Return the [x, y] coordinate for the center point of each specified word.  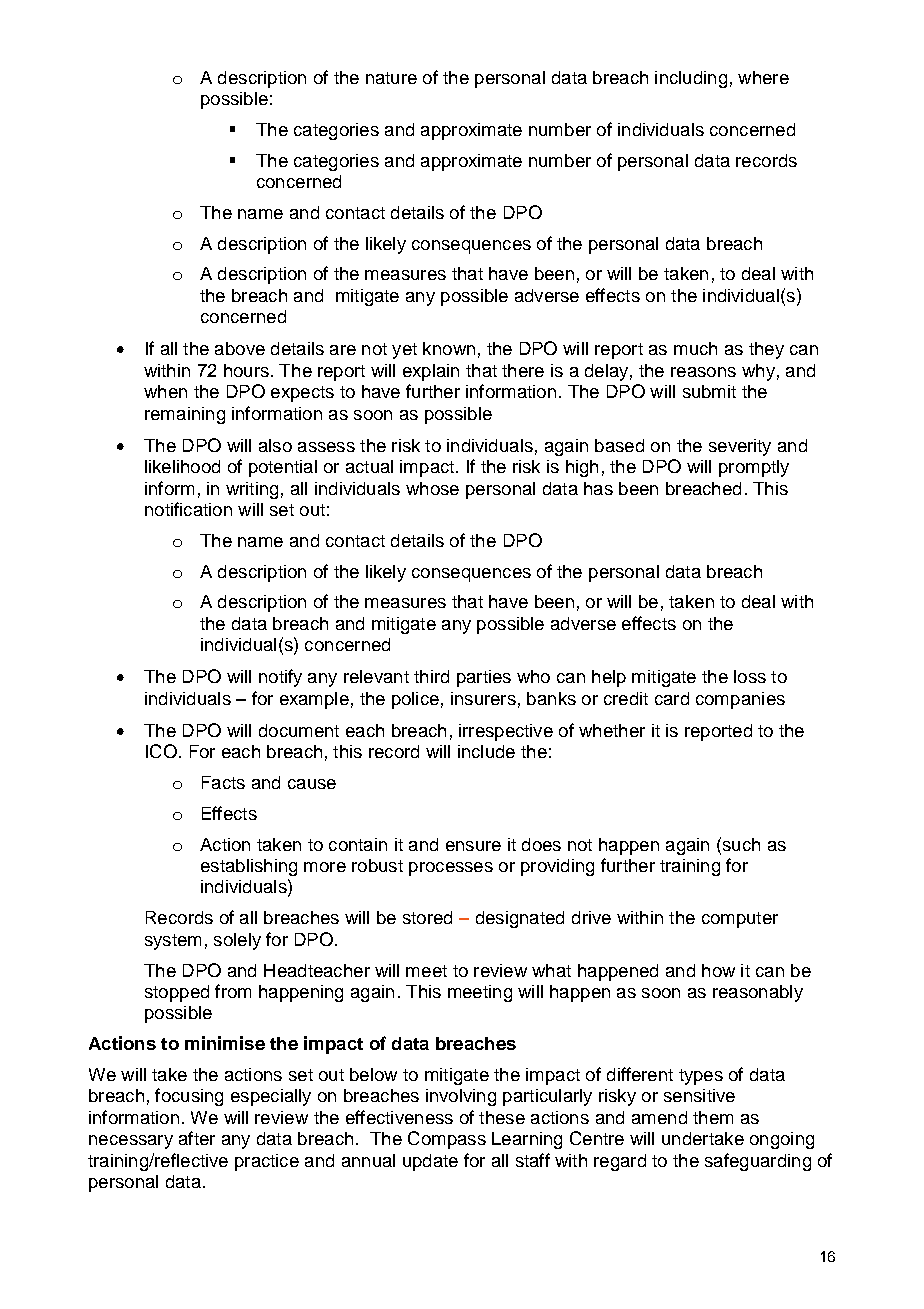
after [197, 1138]
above [240, 348]
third [431, 676]
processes [451, 869]
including [691, 79]
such [740, 844]
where [763, 77]
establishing [249, 867]
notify [280, 678]
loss [750, 676]
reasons [703, 372]
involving [461, 1097]
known [449, 348]
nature [391, 78]
